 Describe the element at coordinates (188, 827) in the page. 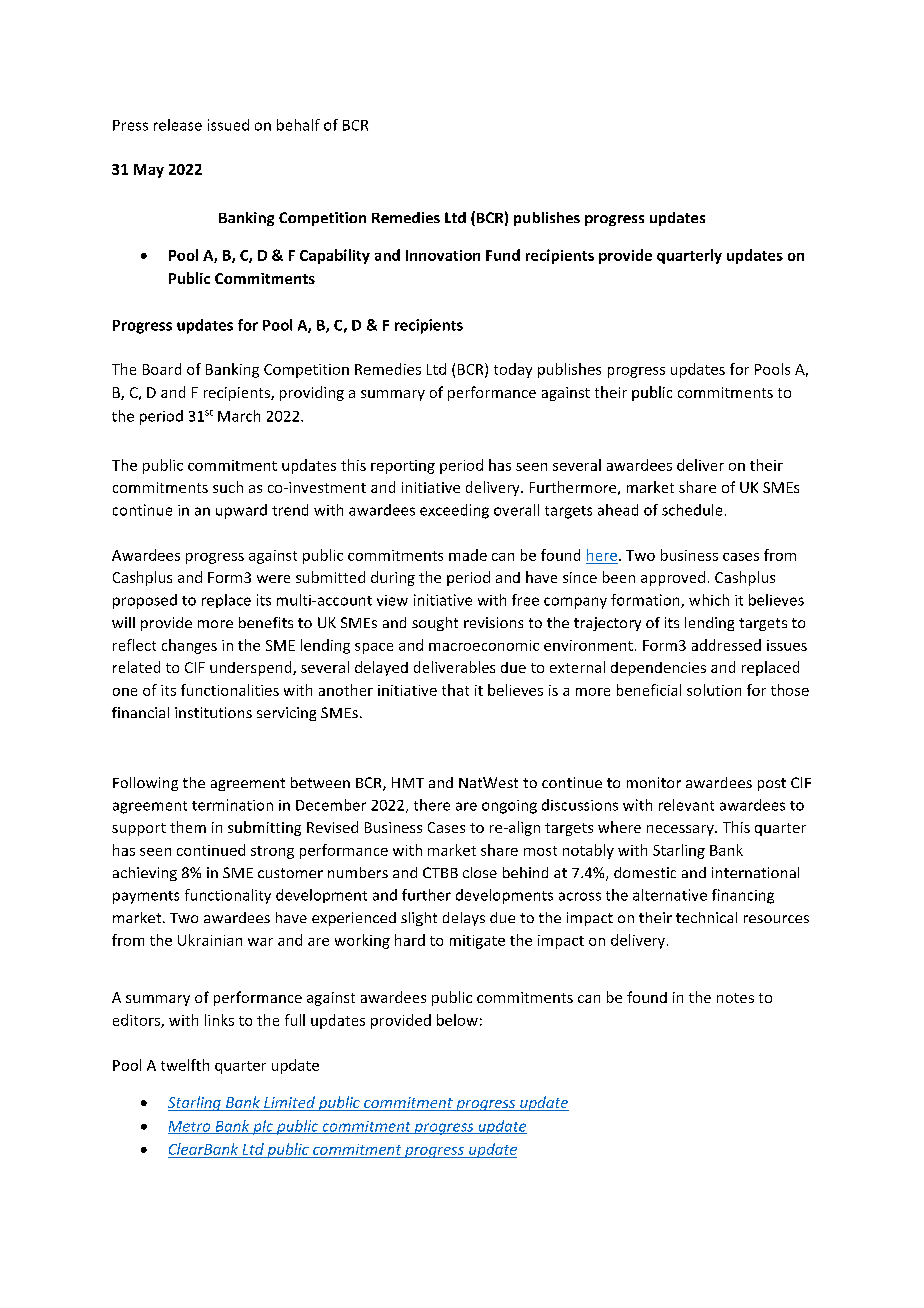

I see `them` at that location.
